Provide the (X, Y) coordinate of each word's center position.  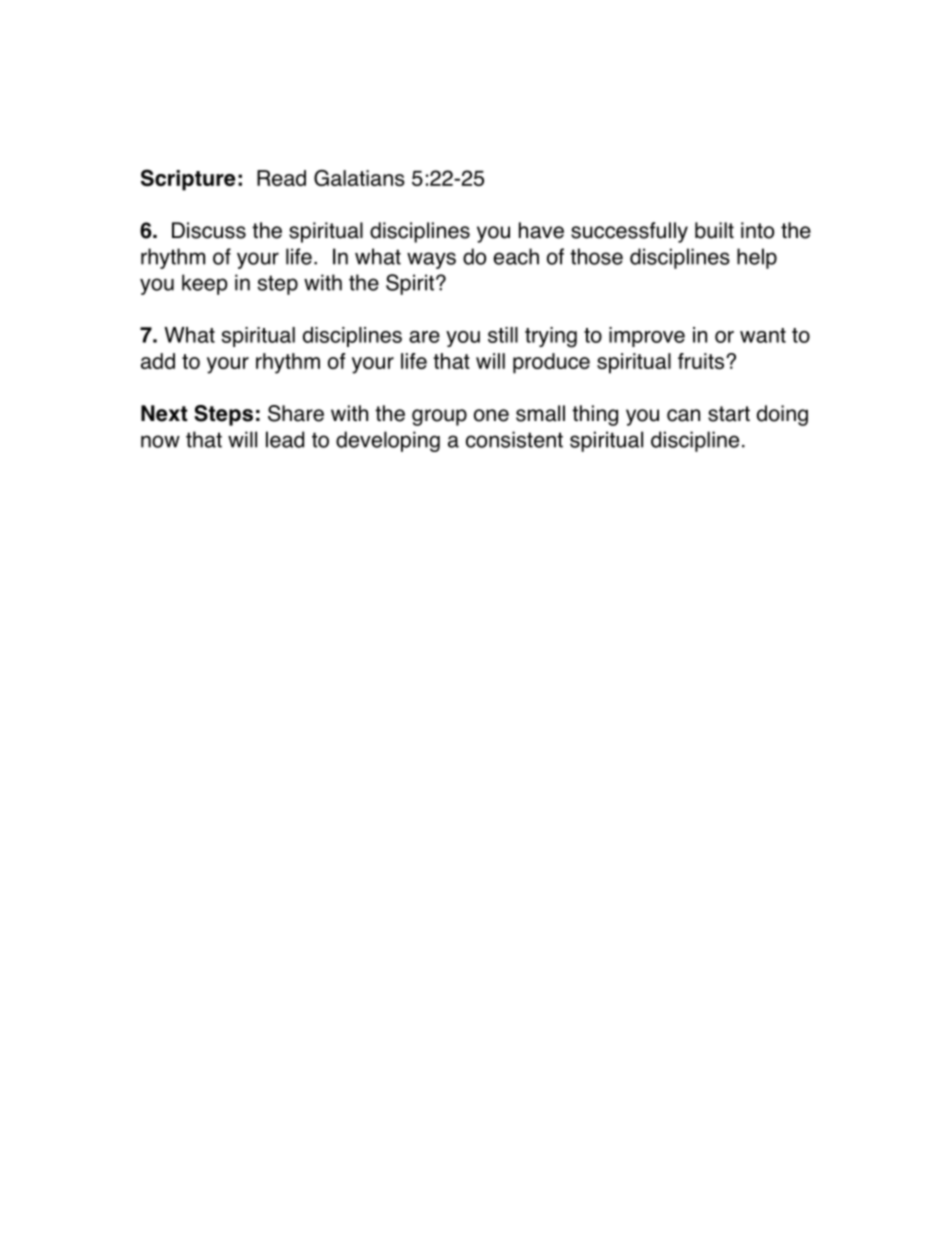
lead (285, 439)
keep (205, 284)
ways (431, 260)
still (503, 335)
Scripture (188, 180)
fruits (701, 361)
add (158, 361)
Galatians (359, 178)
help (757, 258)
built (714, 230)
